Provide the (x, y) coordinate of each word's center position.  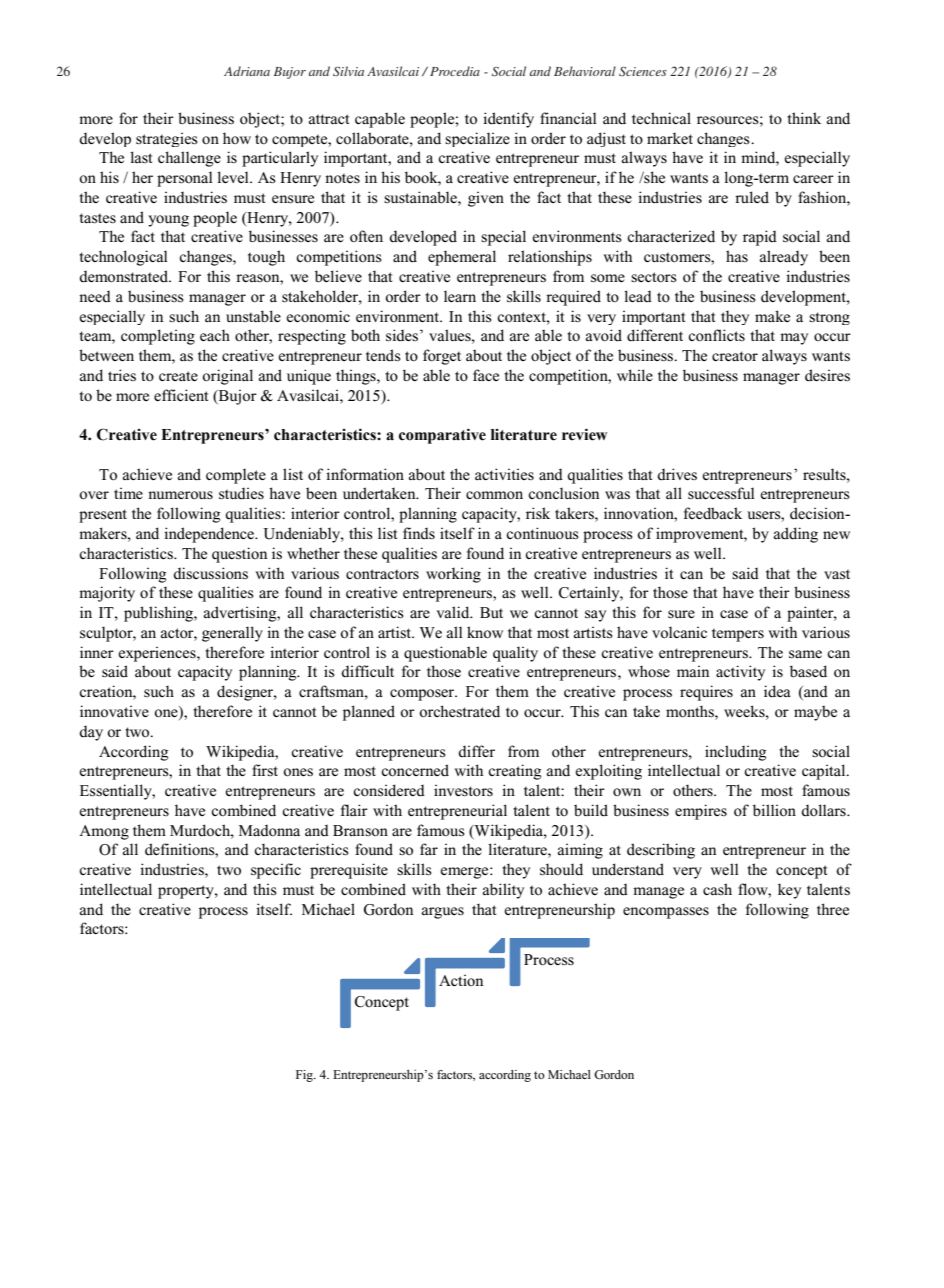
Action (461, 980)
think (804, 118)
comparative (442, 436)
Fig (305, 1076)
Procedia (455, 71)
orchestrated (459, 711)
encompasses (666, 913)
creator (735, 356)
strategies (167, 140)
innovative (114, 711)
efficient (181, 395)
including (735, 753)
